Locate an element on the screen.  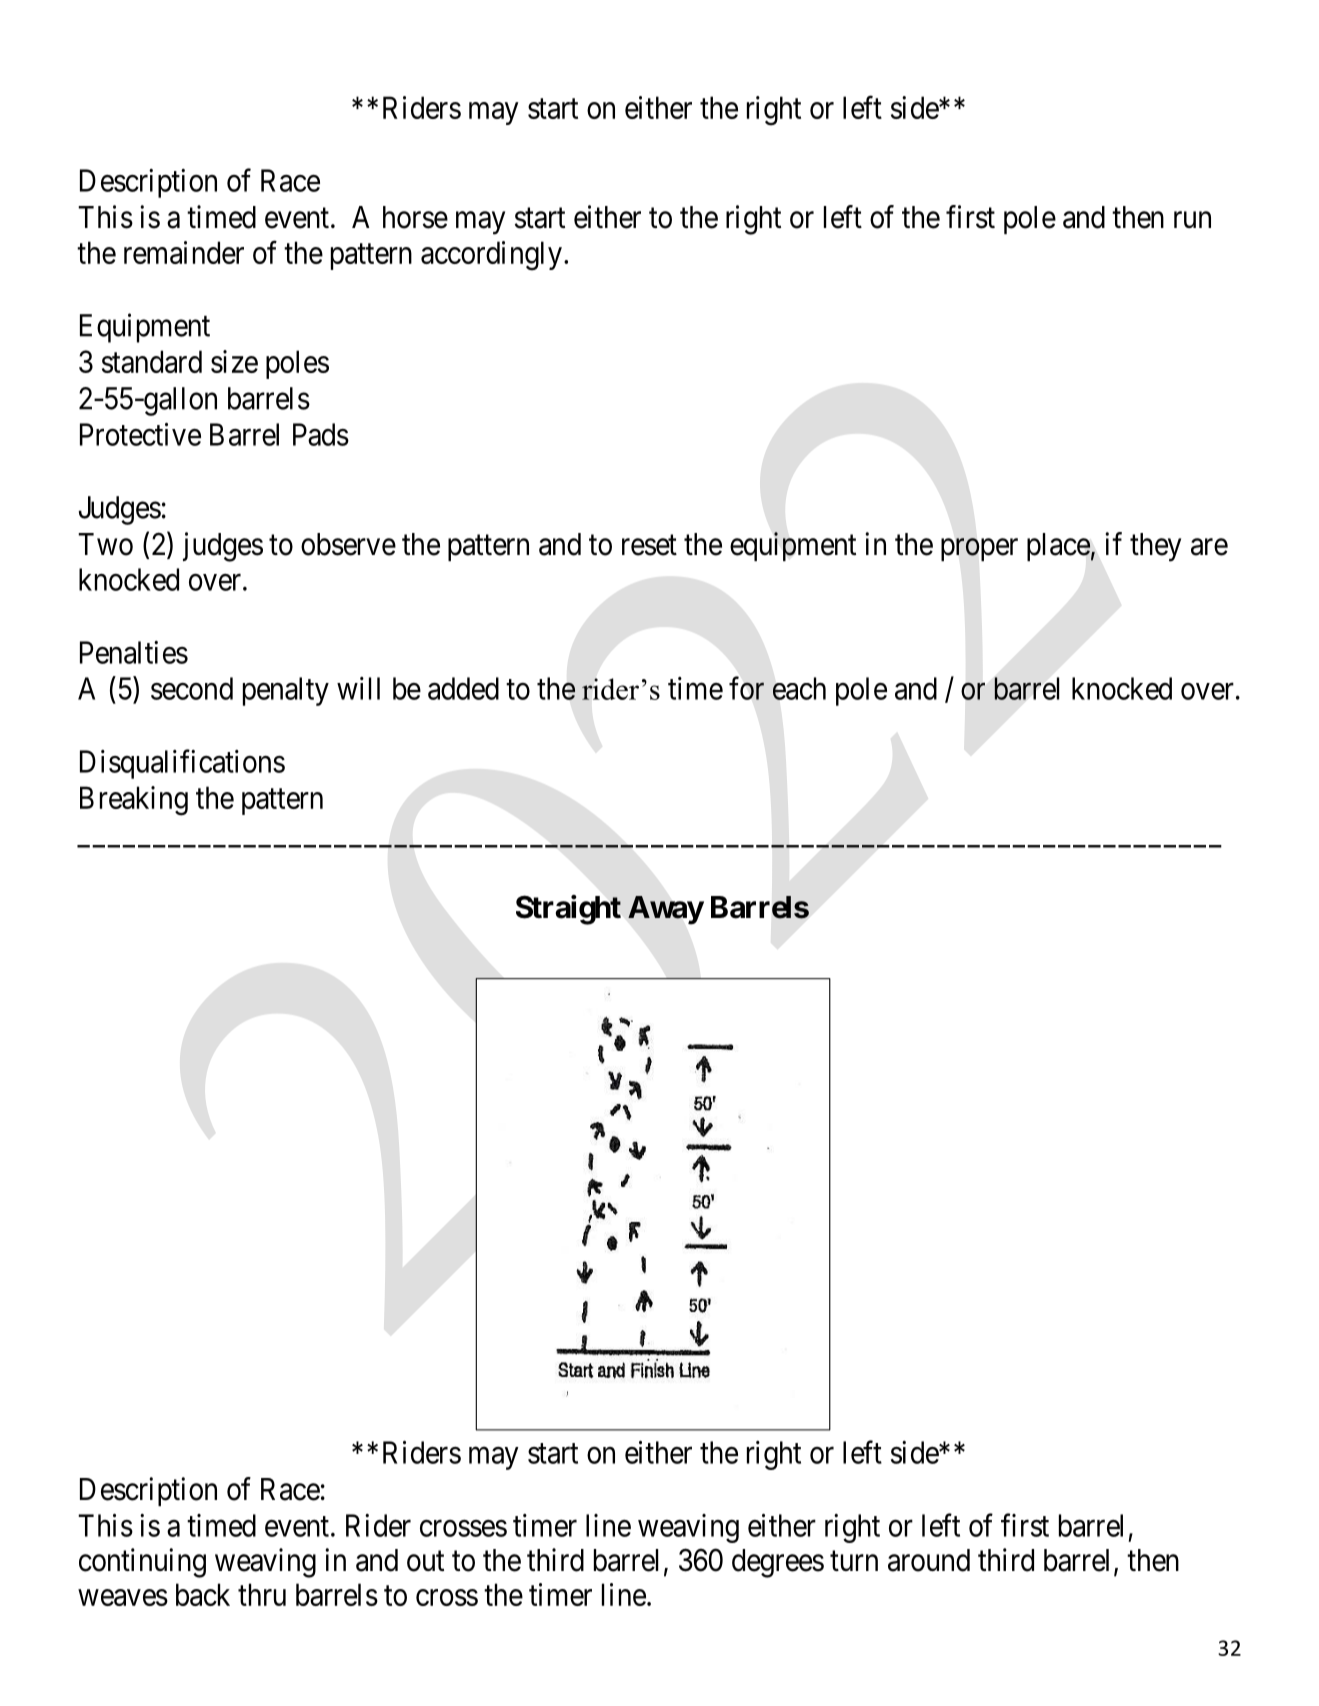
run is located at coordinates (1192, 220).
